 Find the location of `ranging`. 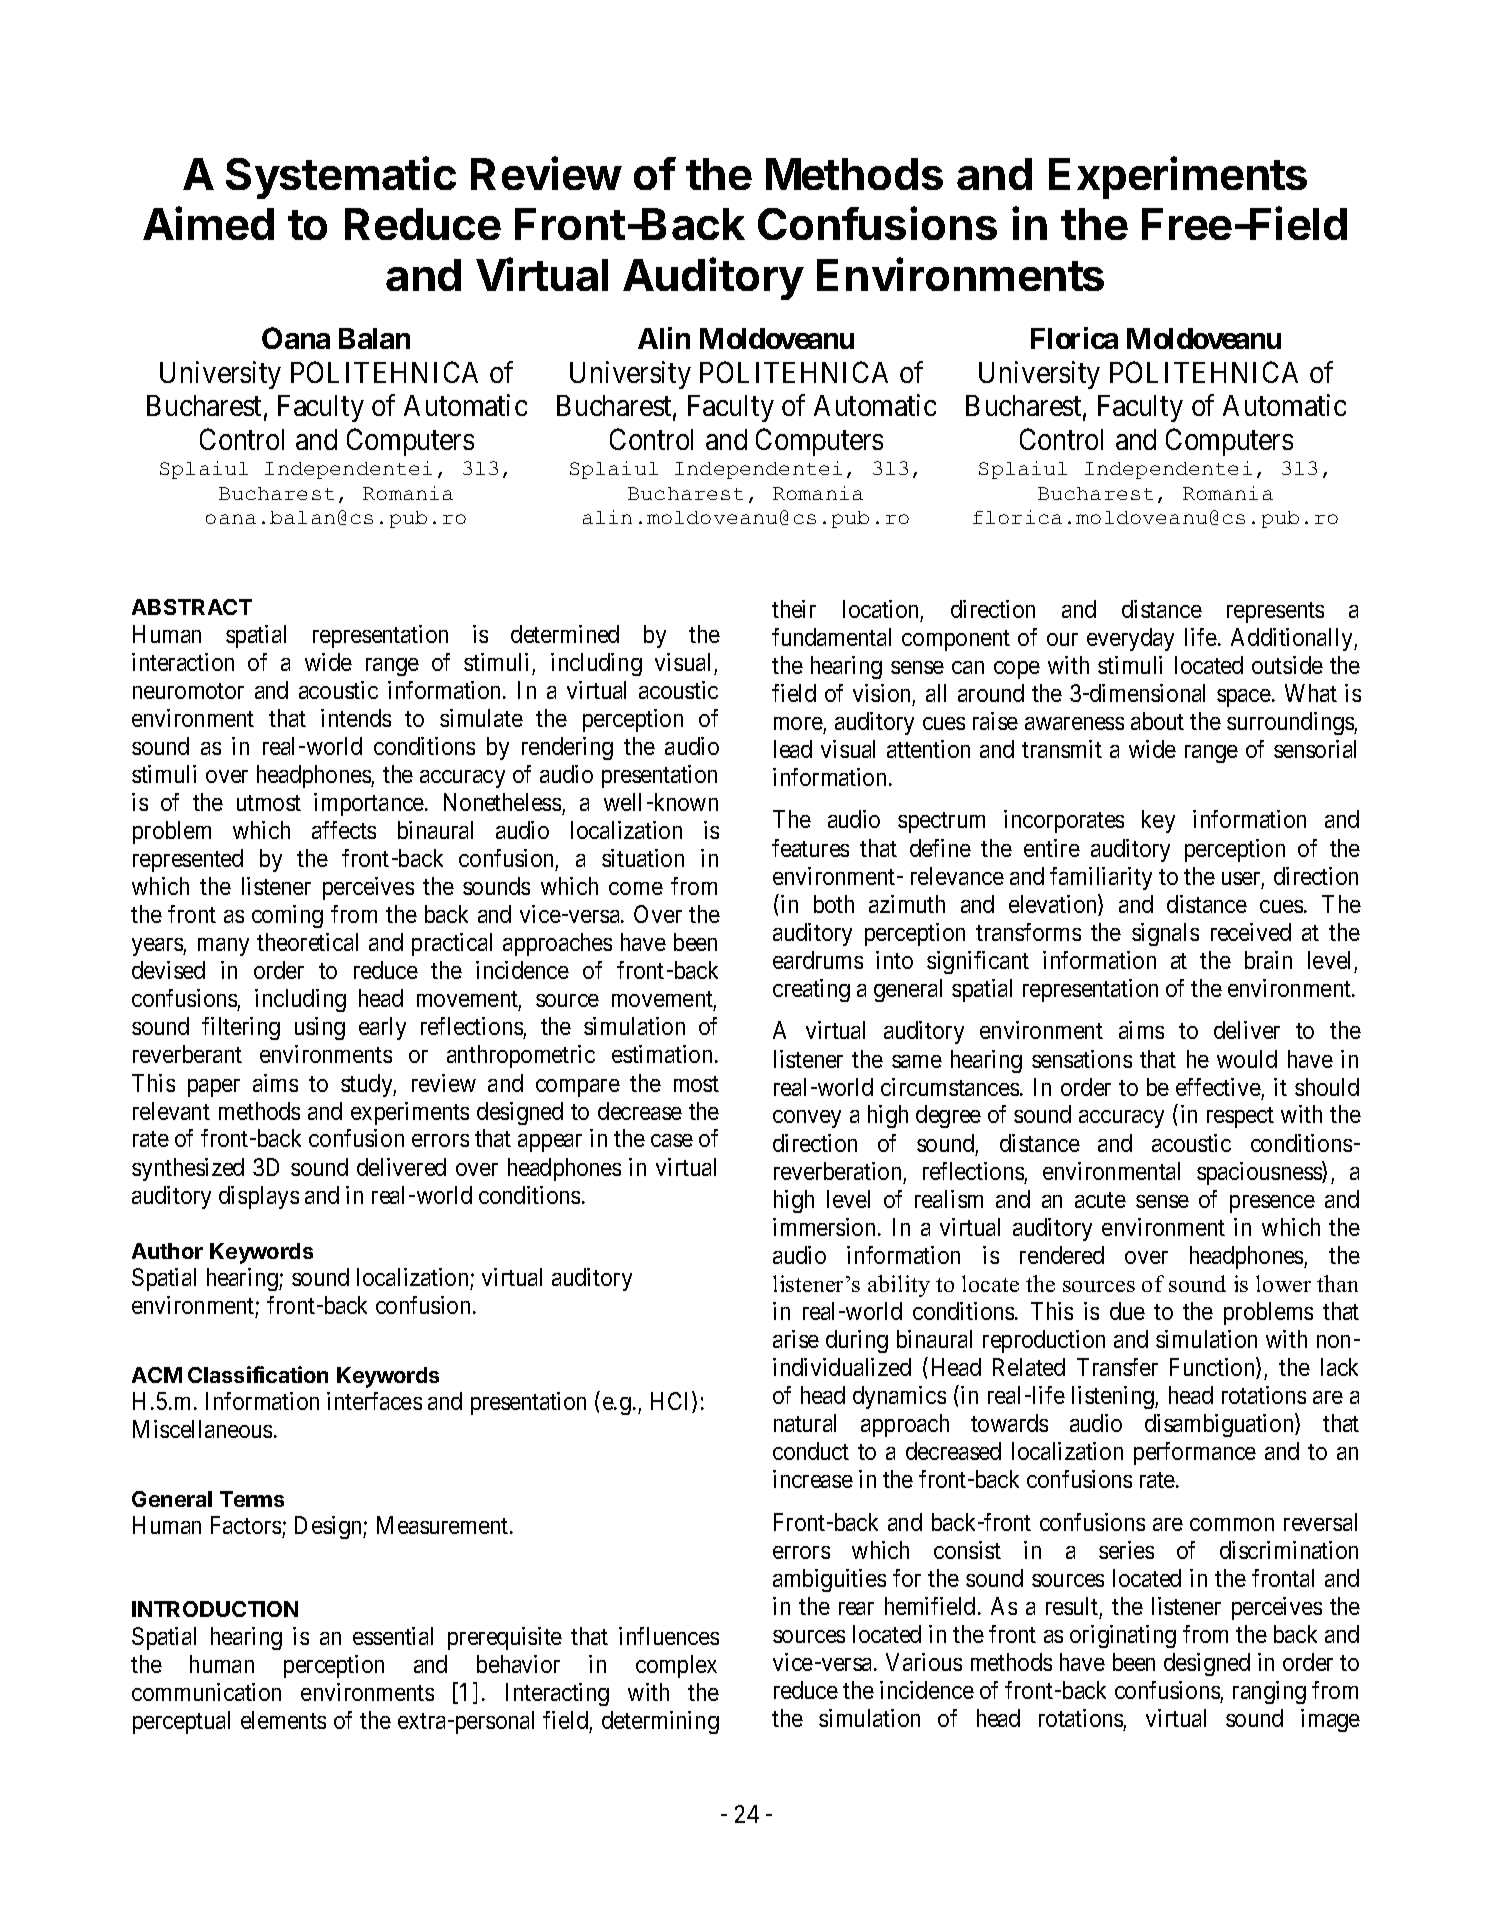

ranging is located at coordinates (1269, 1692).
